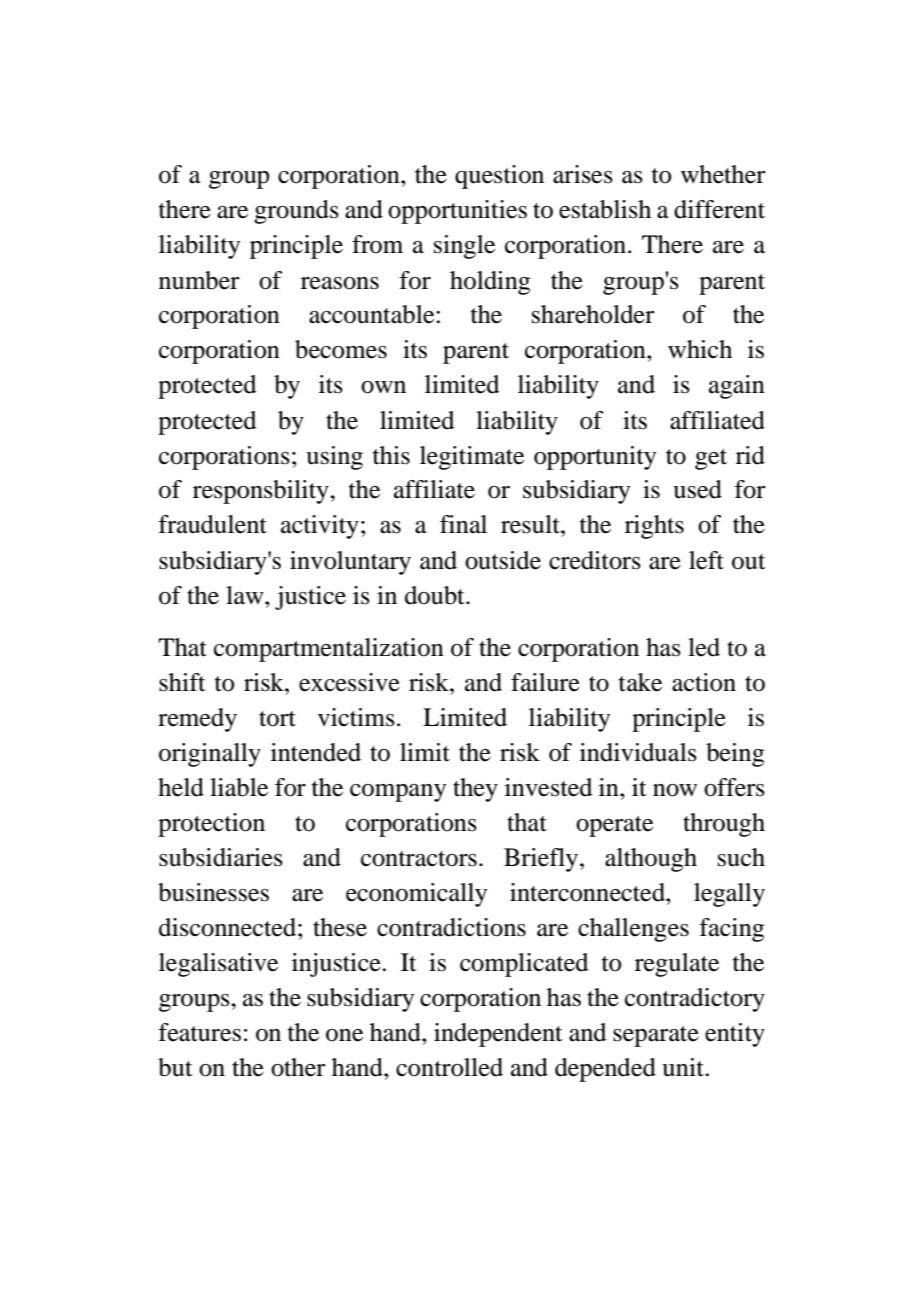 The height and width of the screenshot is (1313, 924). Describe the element at coordinates (334, 458) in the screenshot. I see `using` at that location.
